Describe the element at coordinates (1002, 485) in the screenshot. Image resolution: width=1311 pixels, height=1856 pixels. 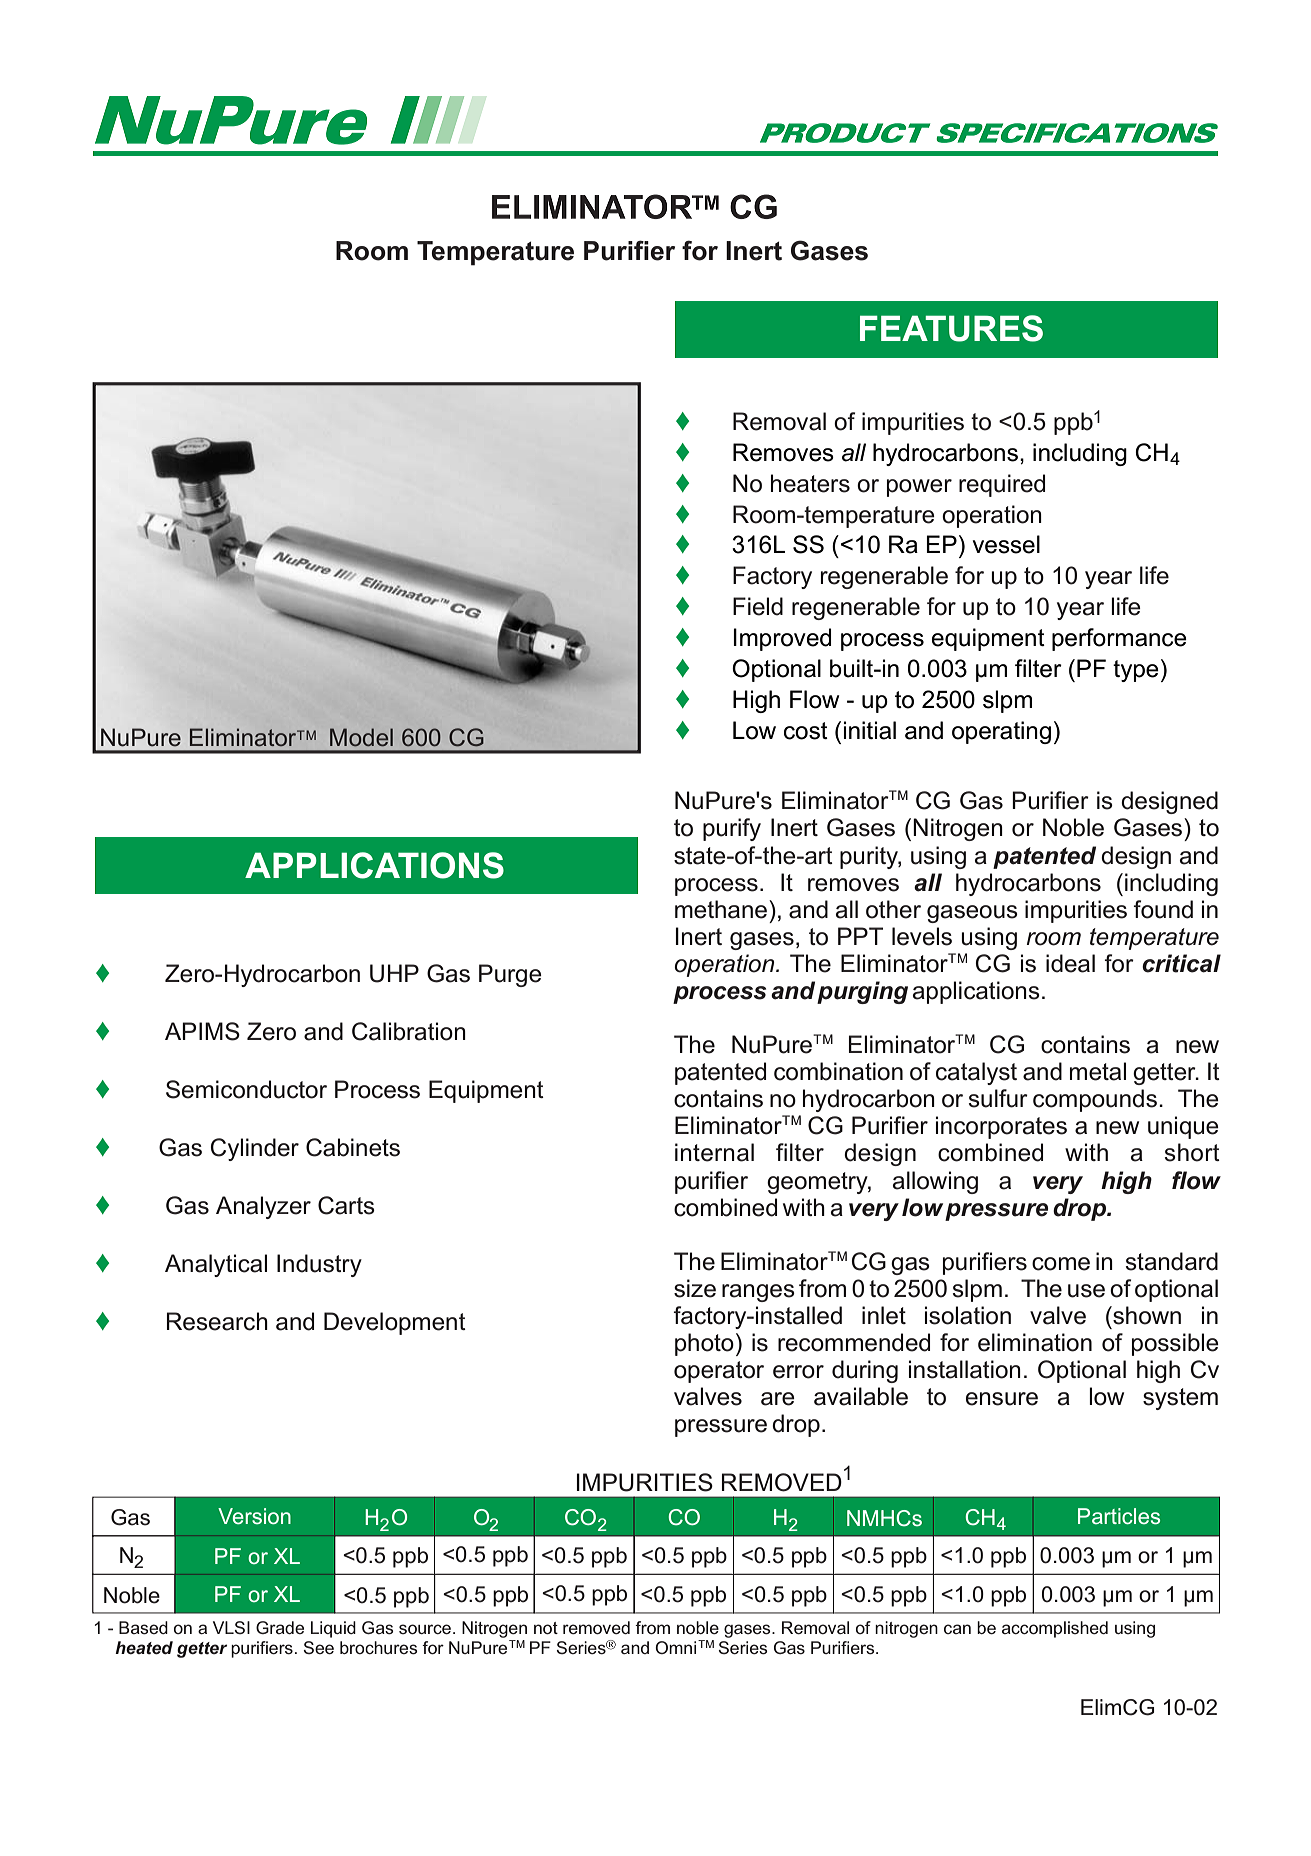
I see `required` at that location.
